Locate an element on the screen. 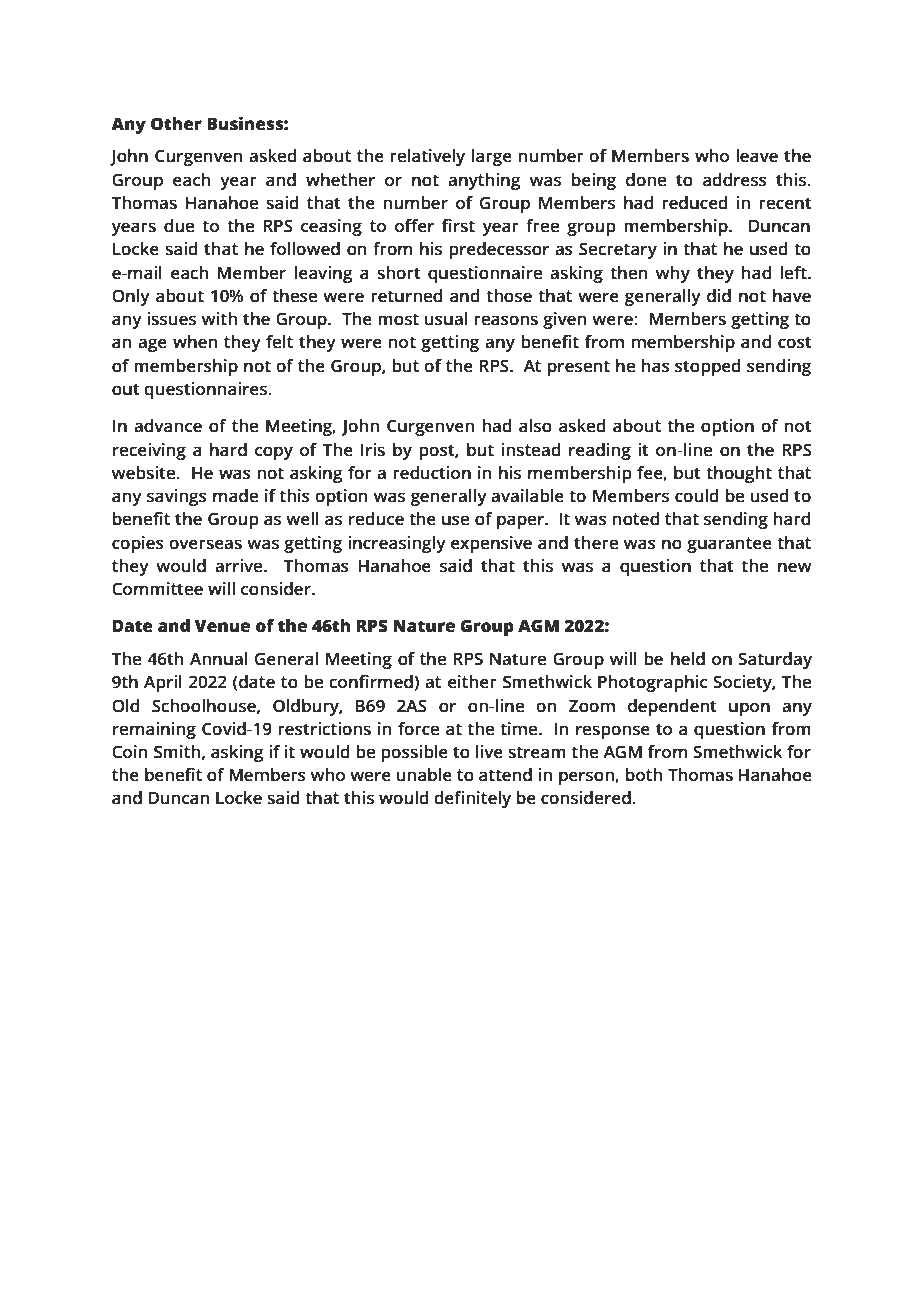  Coin is located at coordinates (130, 752).
